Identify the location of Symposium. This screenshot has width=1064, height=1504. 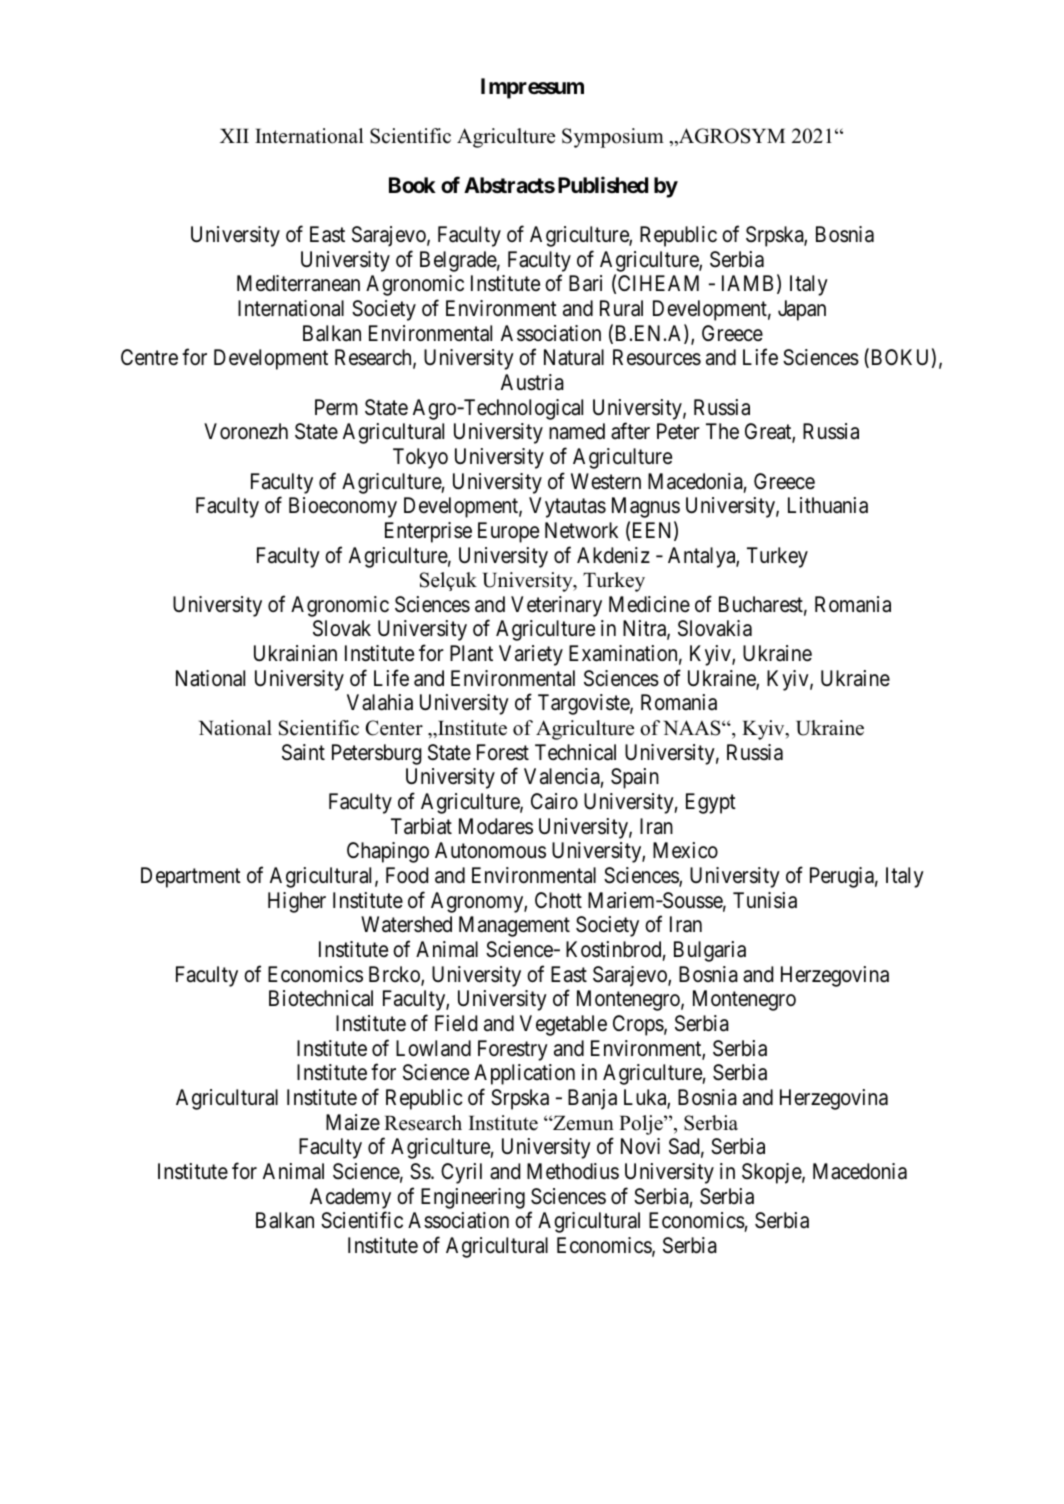
(613, 138).
